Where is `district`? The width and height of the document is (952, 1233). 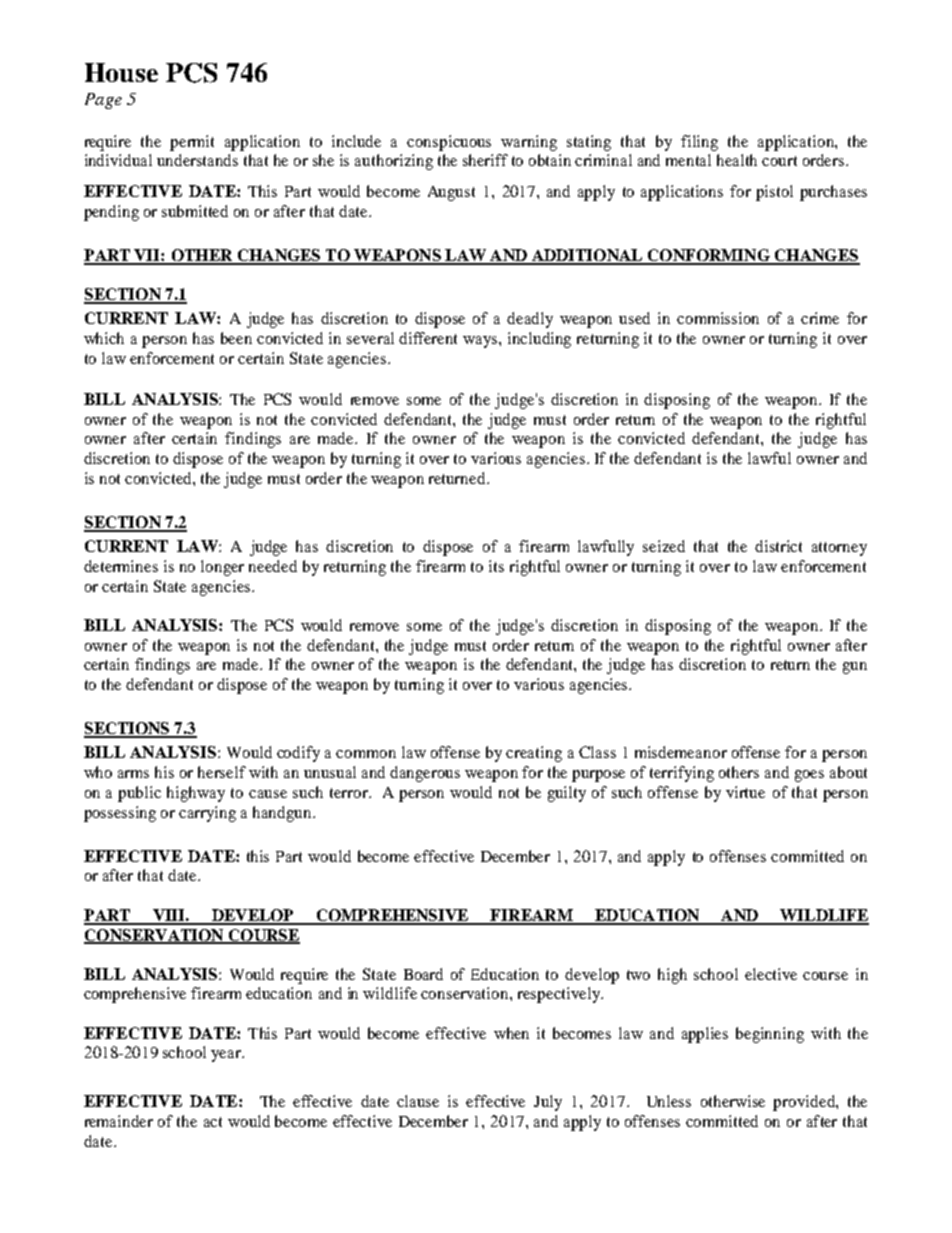
district is located at coordinates (778, 546).
